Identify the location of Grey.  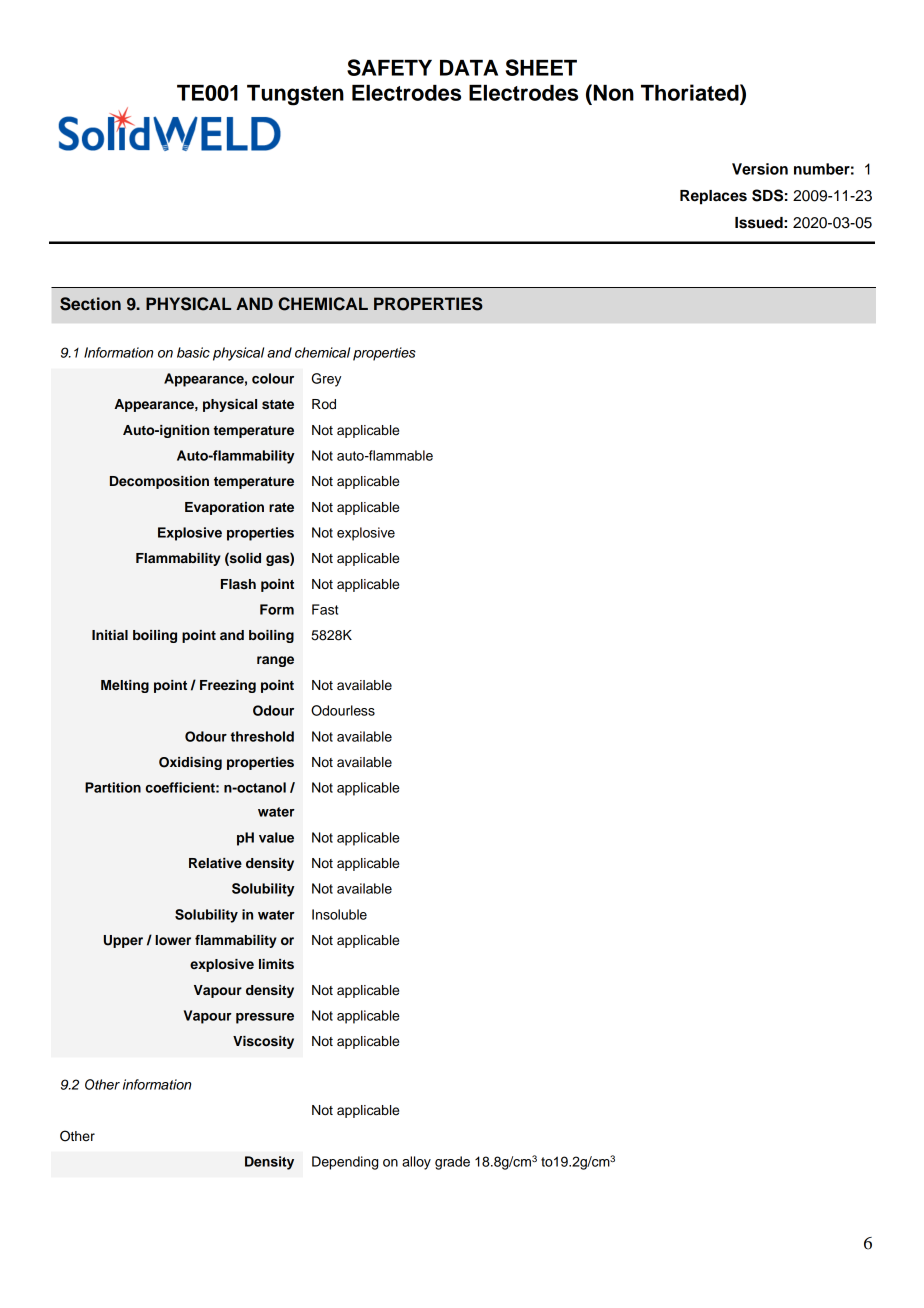
(326, 380).
